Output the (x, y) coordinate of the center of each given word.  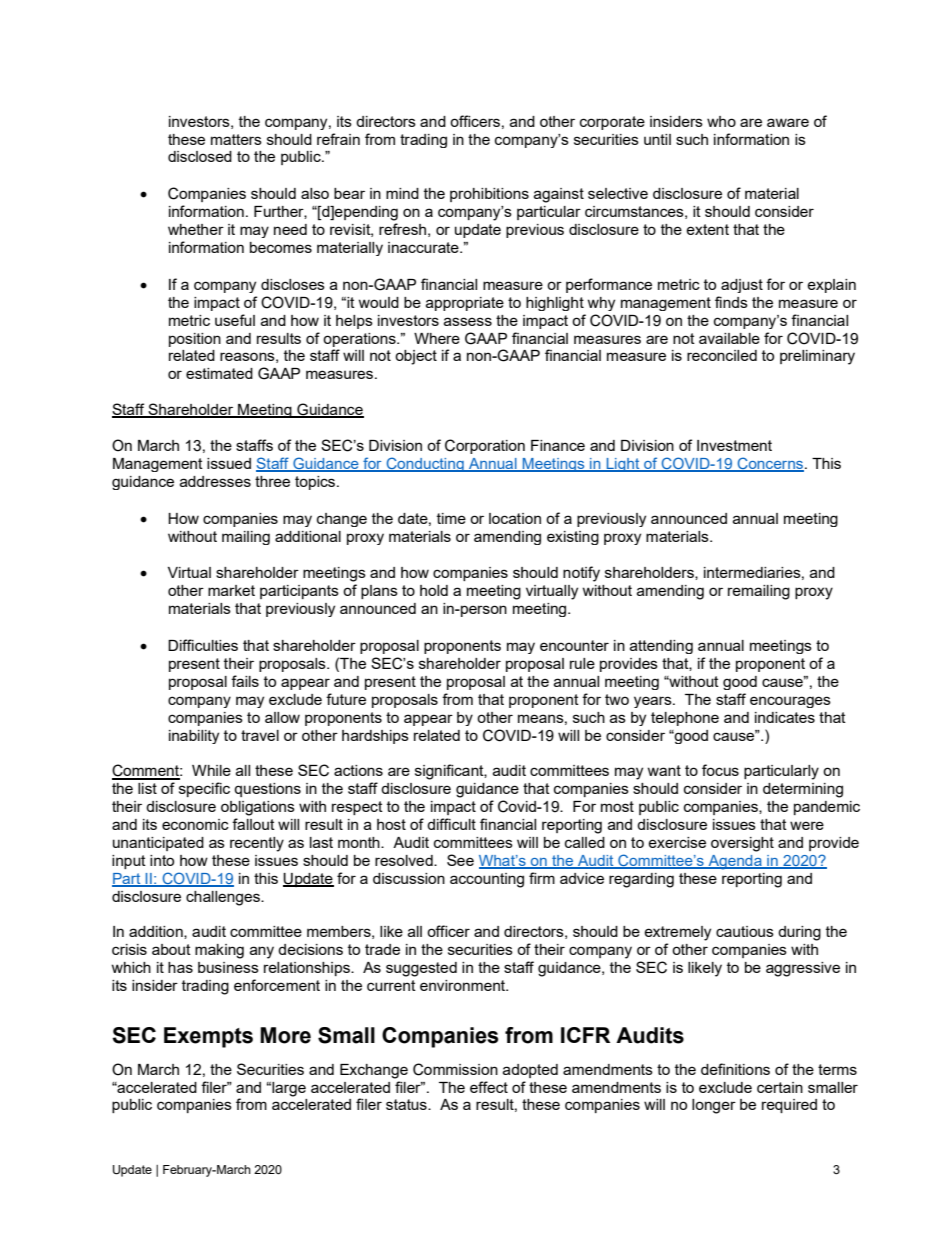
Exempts (208, 1037)
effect (489, 1087)
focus (720, 770)
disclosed (200, 156)
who (721, 121)
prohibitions (489, 195)
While (211, 770)
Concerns (770, 464)
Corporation (485, 446)
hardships (375, 737)
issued (229, 463)
